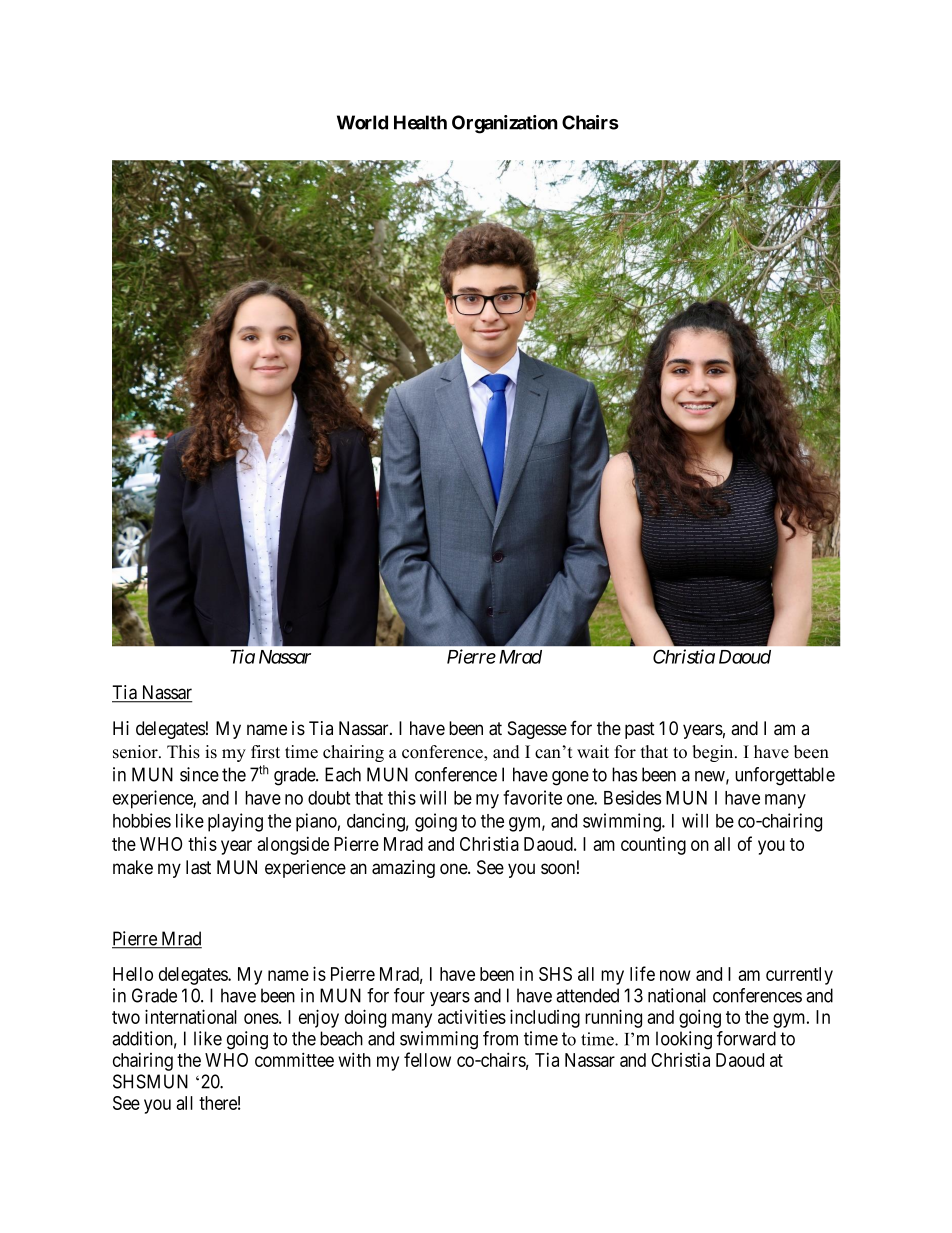 Image resolution: width=952 pixels, height=1233 pixels. I want to click on past, so click(640, 730).
